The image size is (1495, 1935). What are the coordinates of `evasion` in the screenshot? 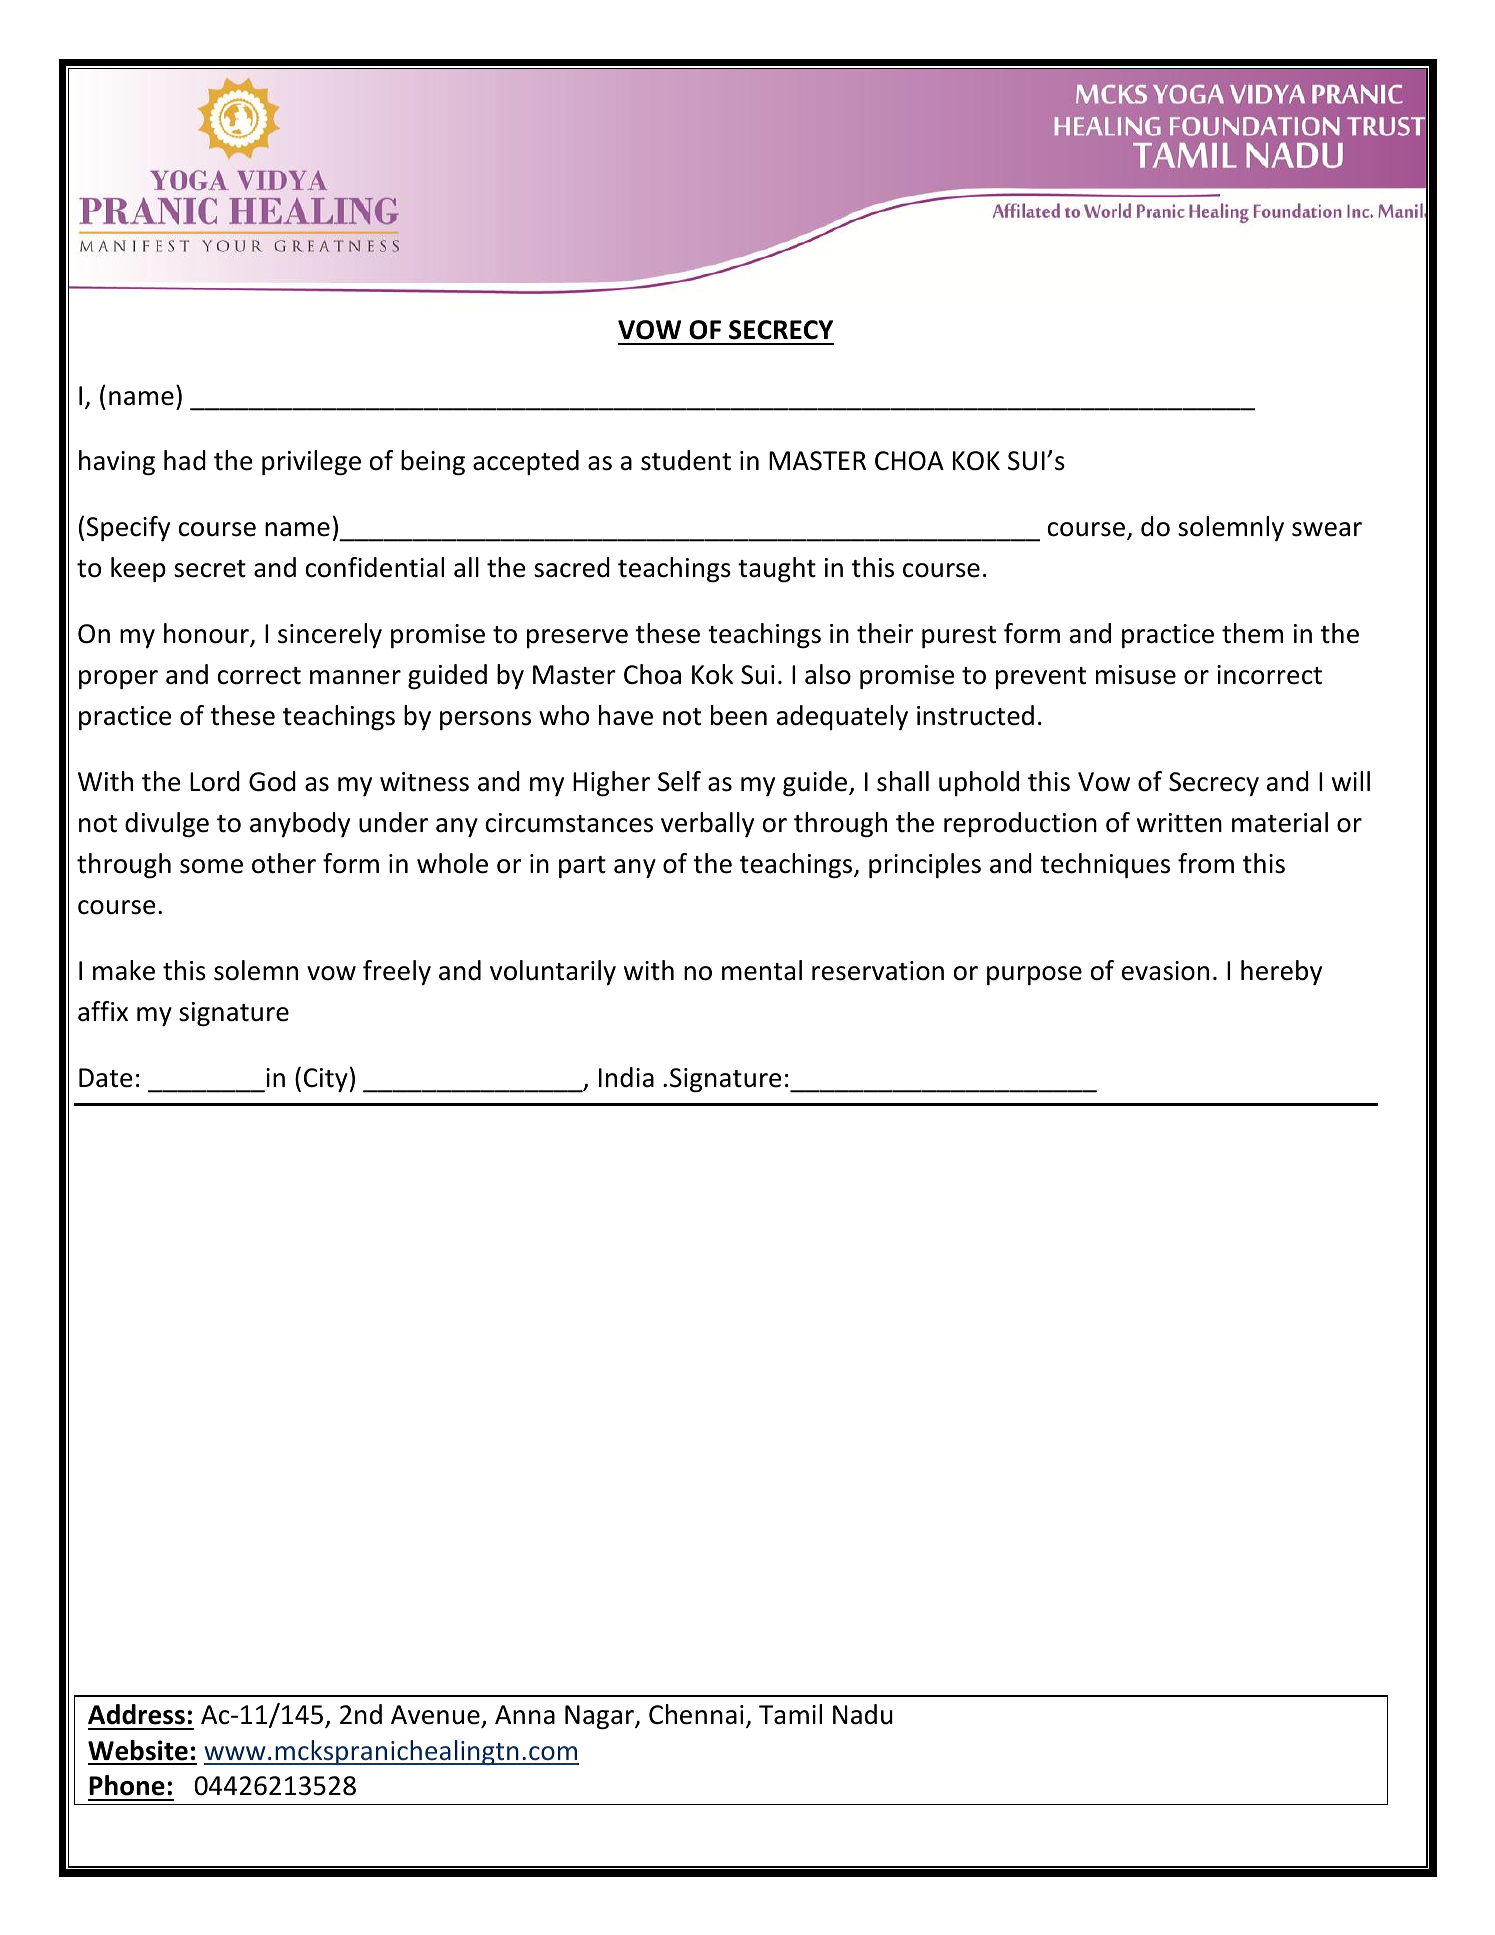 It's located at (1165, 971).
